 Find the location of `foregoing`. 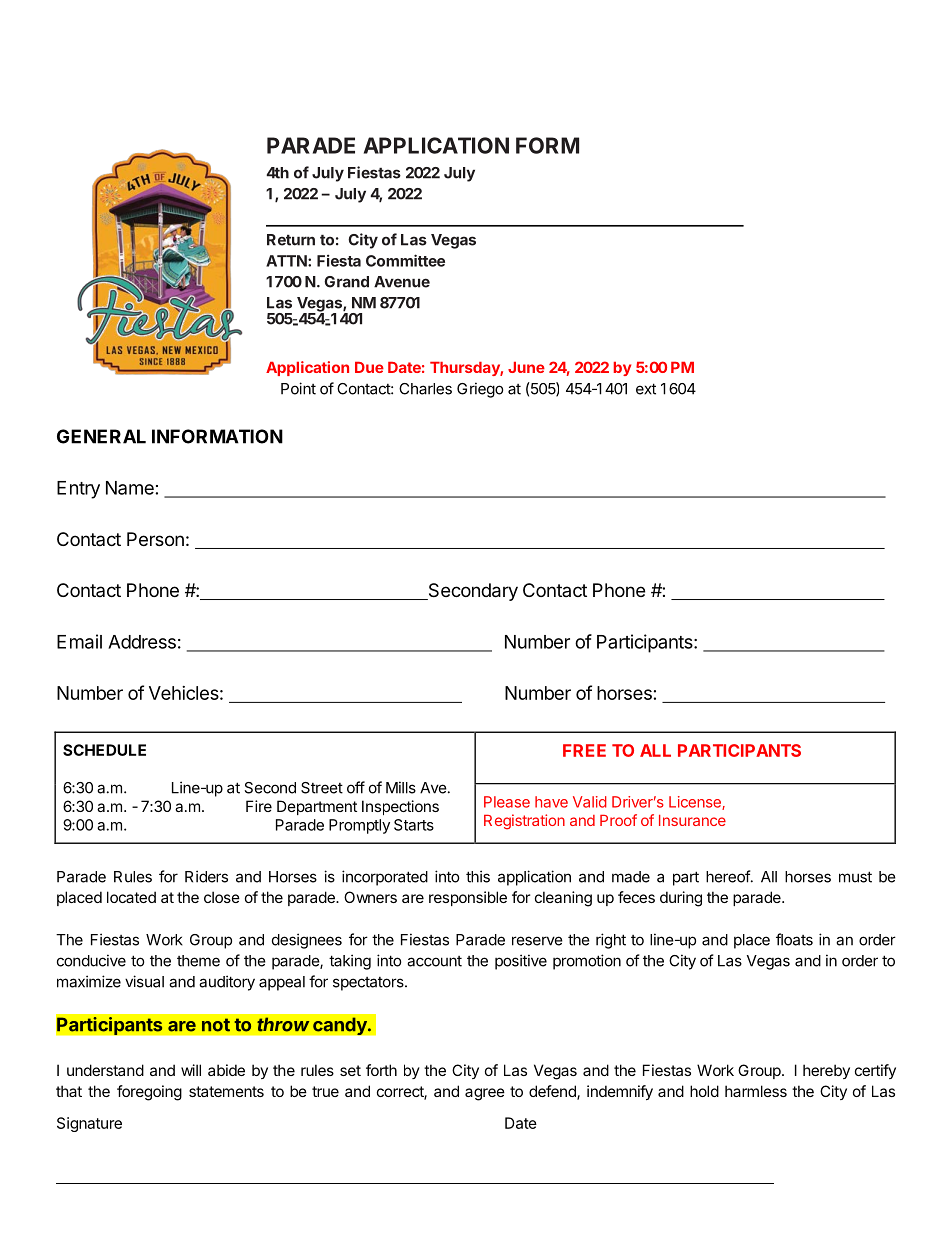

foregoing is located at coordinates (149, 1093).
